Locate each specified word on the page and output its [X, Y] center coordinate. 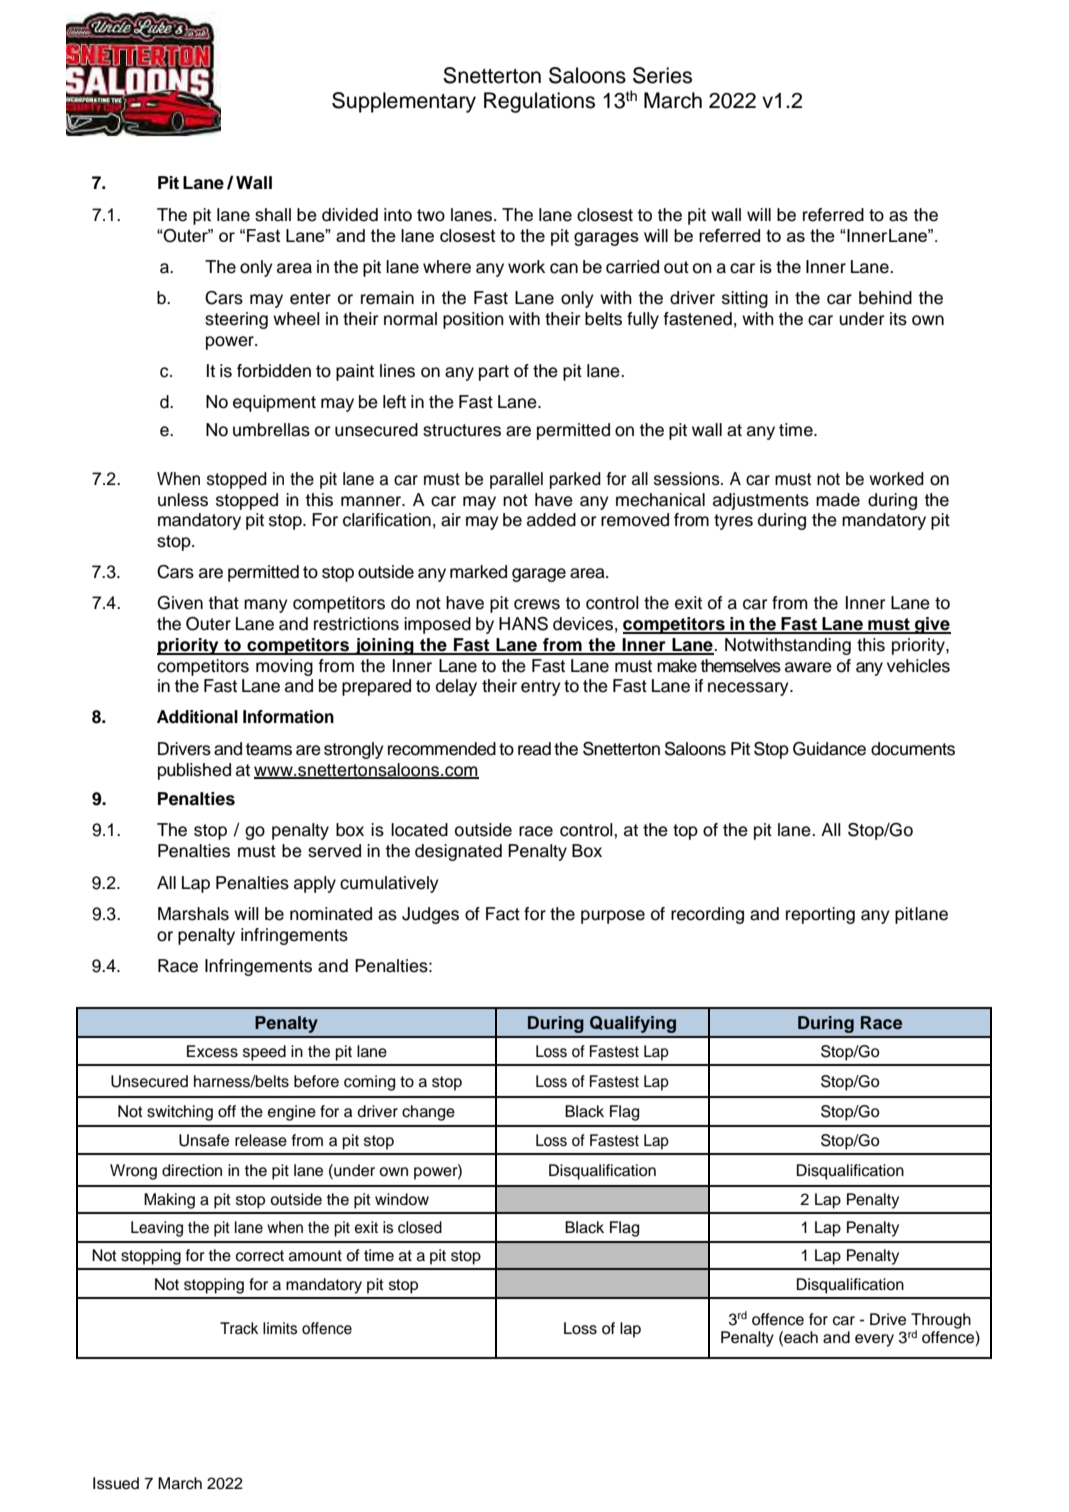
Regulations [539, 102]
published [194, 771]
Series [662, 75]
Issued [116, 1483]
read [534, 749]
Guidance [829, 749]
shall [273, 215]
